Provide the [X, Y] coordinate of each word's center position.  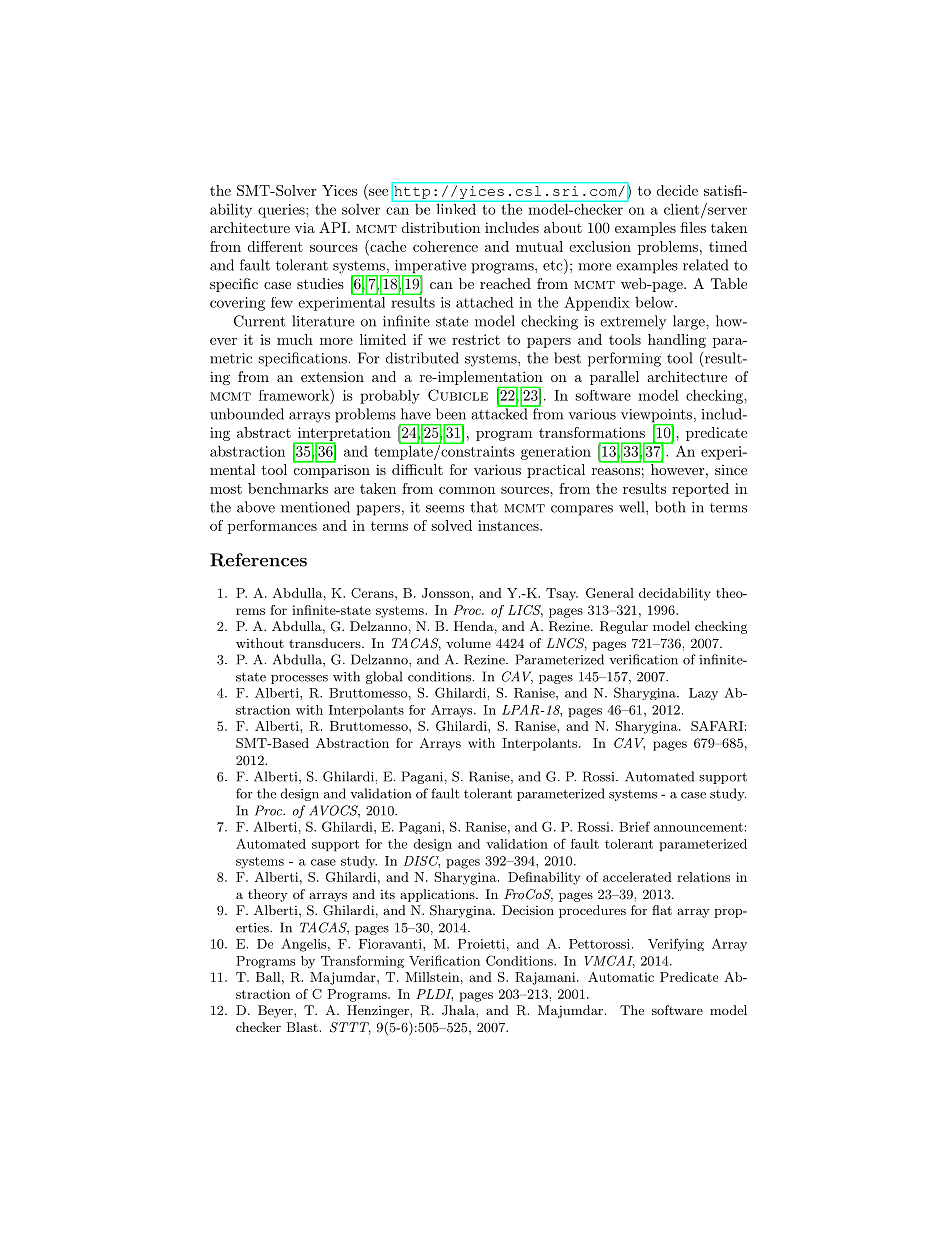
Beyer [276, 1011]
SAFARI [717, 726]
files [693, 227]
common [467, 490]
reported [700, 490]
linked [456, 208]
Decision [528, 910]
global [384, 677]
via [305, 227]
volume [468, 643]
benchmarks [288, 488]
